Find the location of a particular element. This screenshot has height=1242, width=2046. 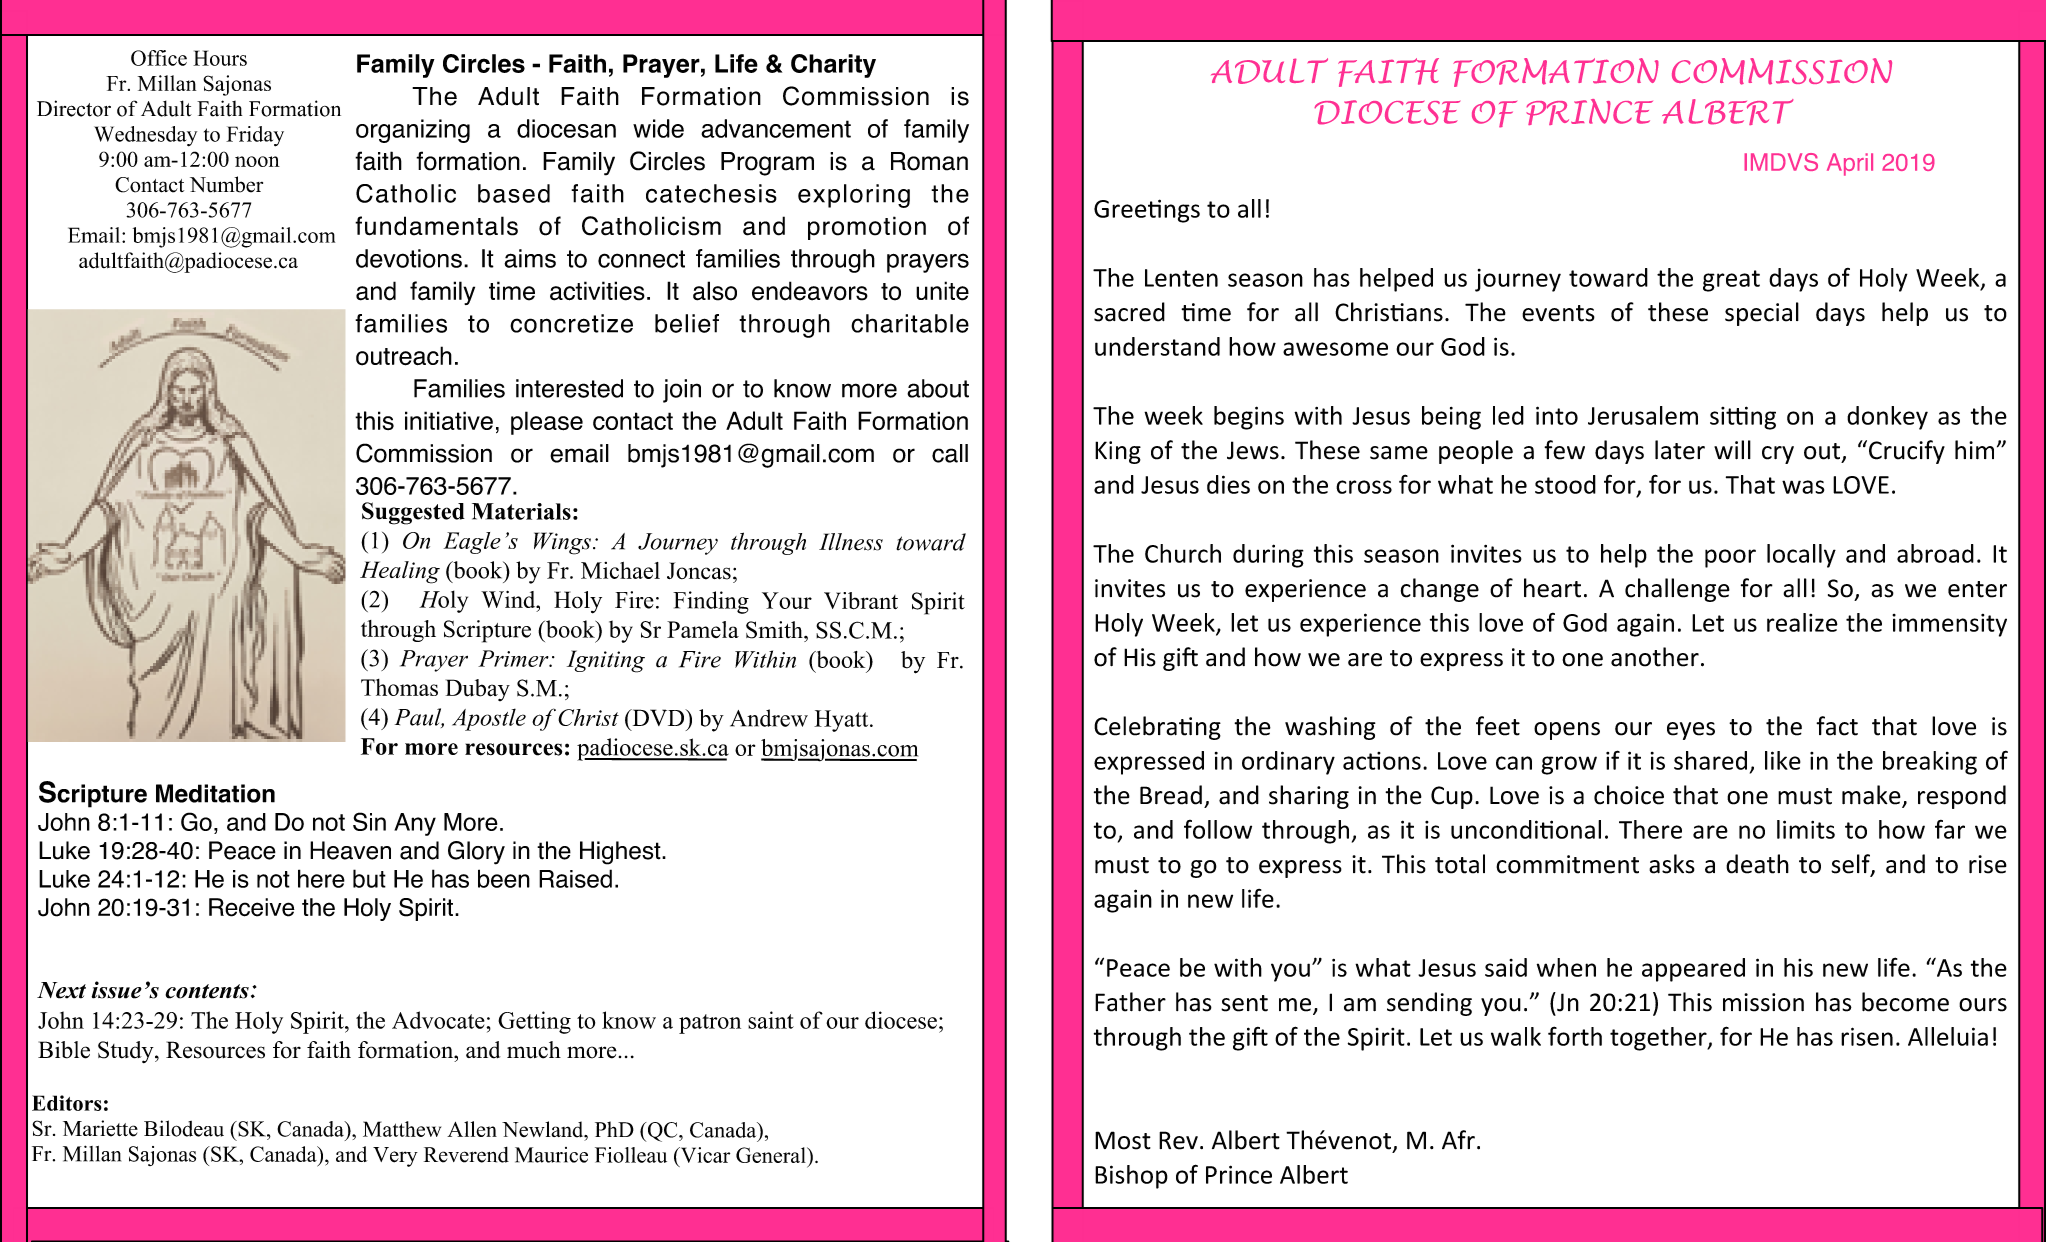

Vibrant is located at coordinates (861, 601).
